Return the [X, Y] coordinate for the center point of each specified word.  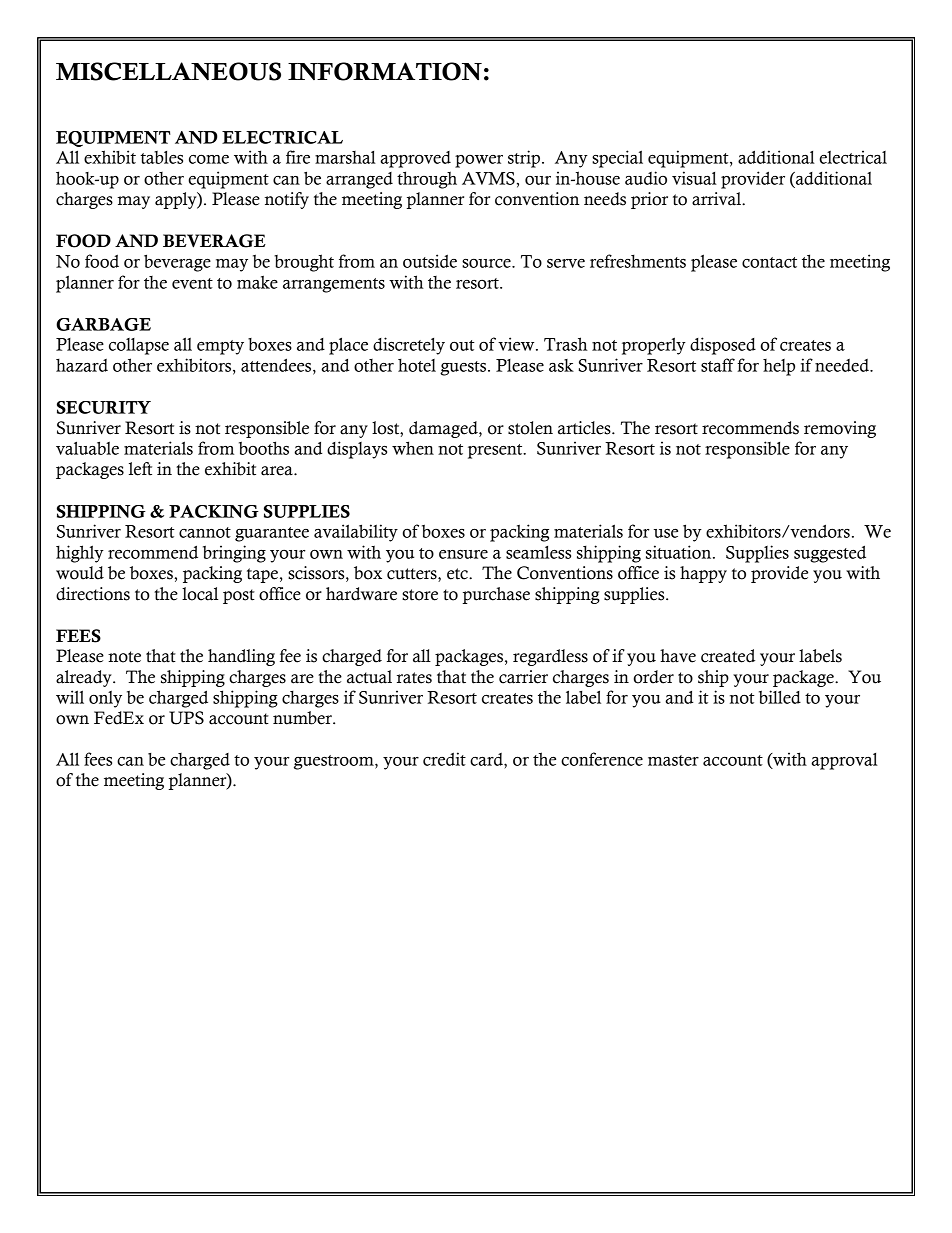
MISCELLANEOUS [168, 71]
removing [840, 429]
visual [694, 178]
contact [769, 262]
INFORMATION [385, 71]
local [200, 594]
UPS [186, 718]
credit [444, 759]
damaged [444, 429]
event [192, 283]
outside [430, 261]
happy [703, 574]
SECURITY [104, 407]
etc [458, 574]
